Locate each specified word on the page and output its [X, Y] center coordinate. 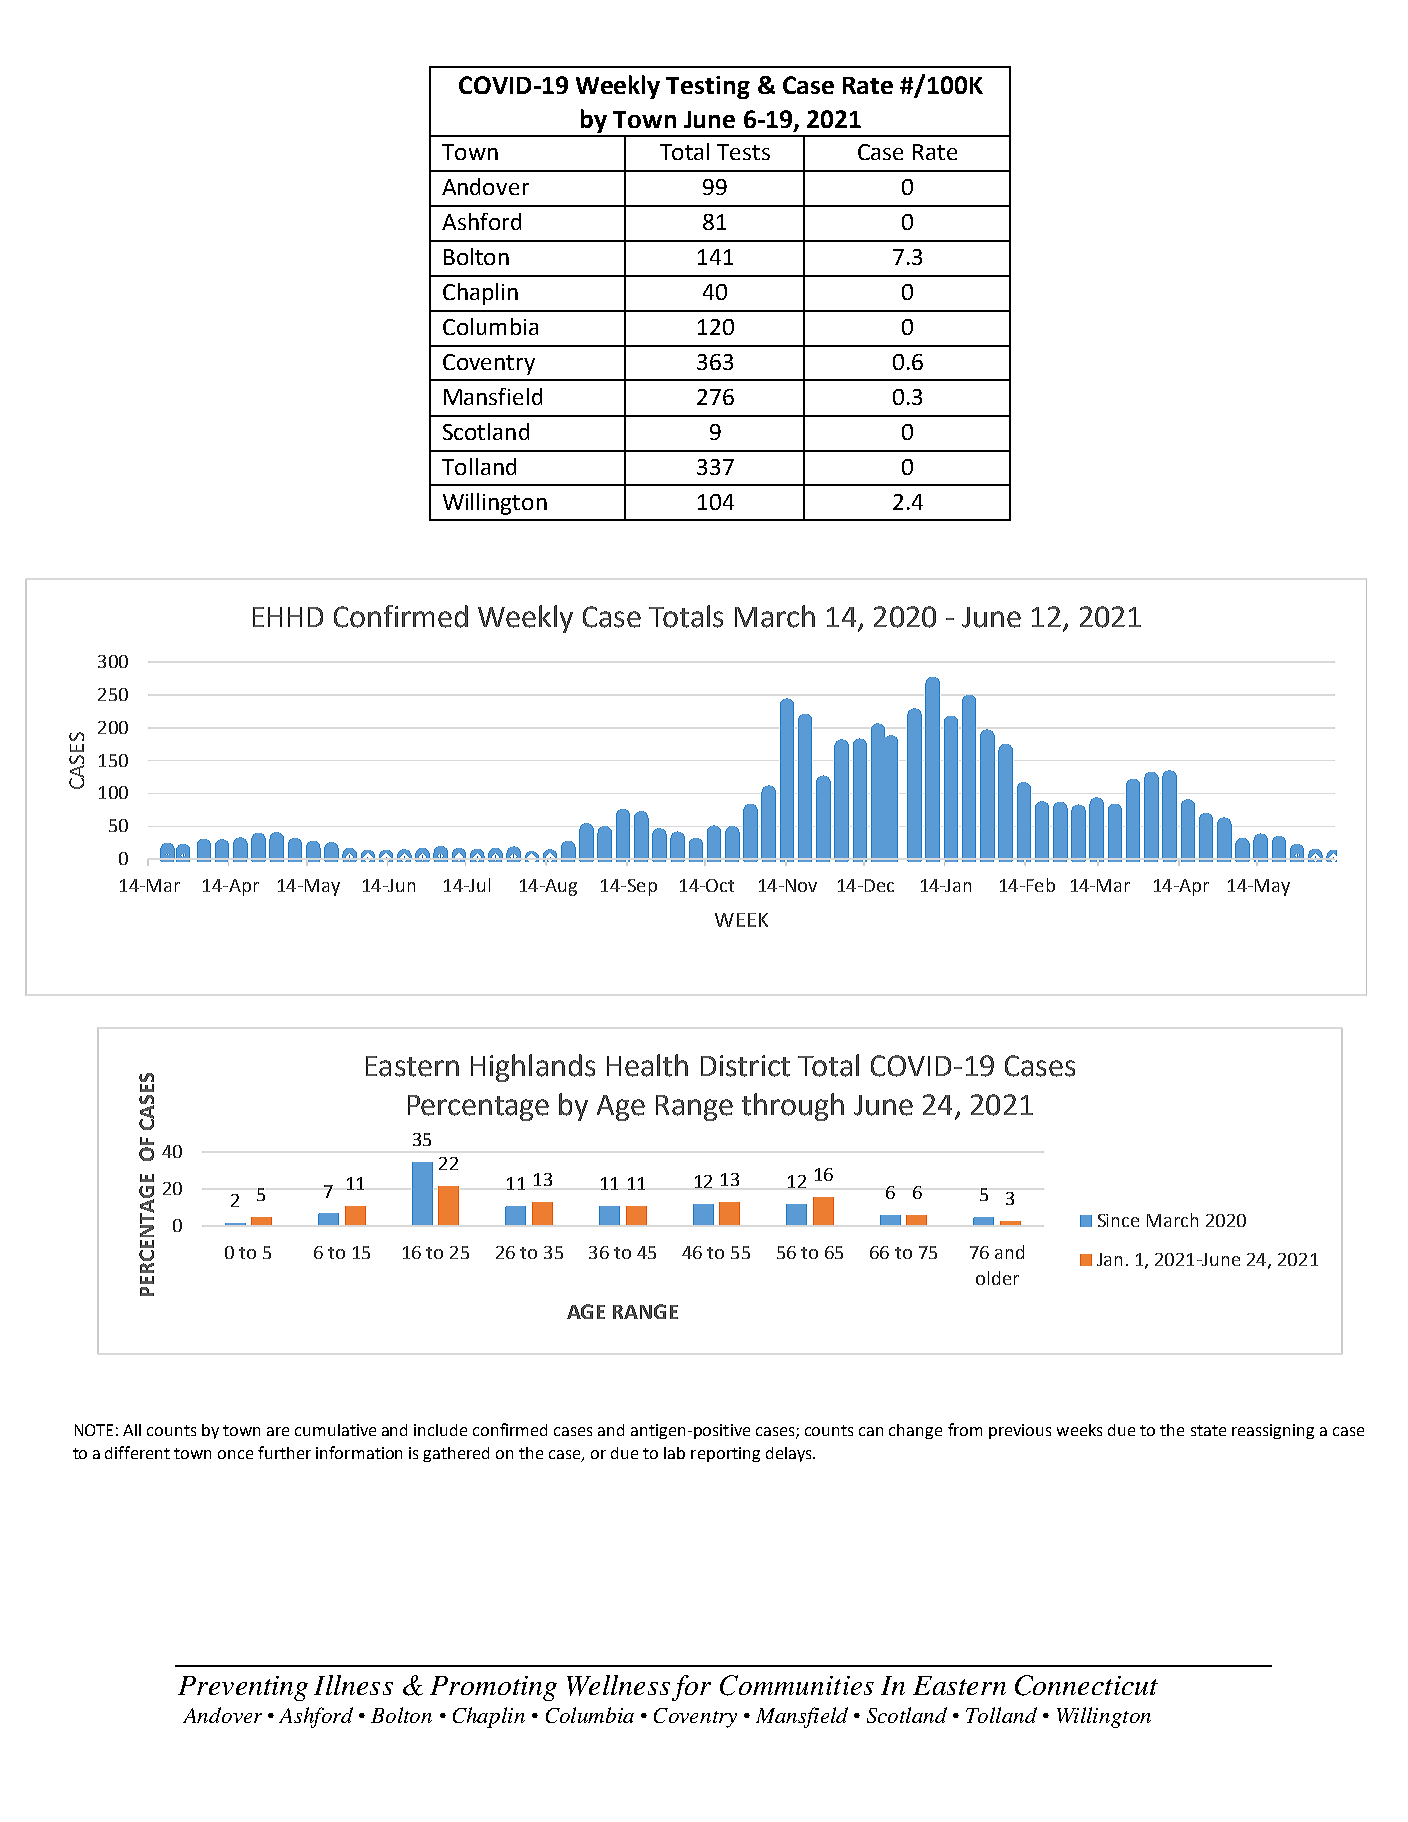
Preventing [243, 1688]
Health [647, 1065]
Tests [743, 152]
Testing [708, 87]
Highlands [533, 1068]
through [793, 1107]
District [745, 1066]
